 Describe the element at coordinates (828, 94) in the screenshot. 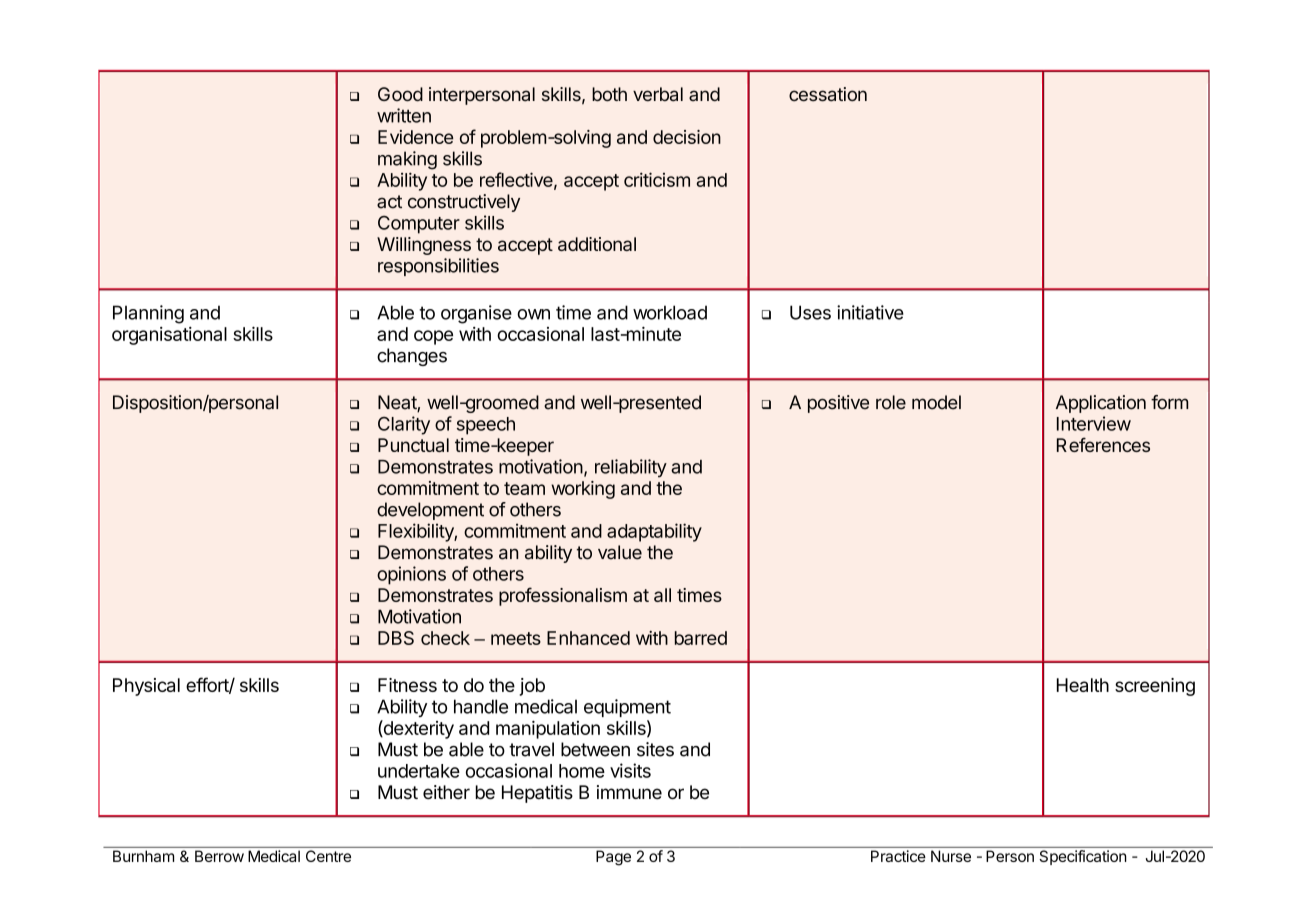

I see `cessation` at that location.
